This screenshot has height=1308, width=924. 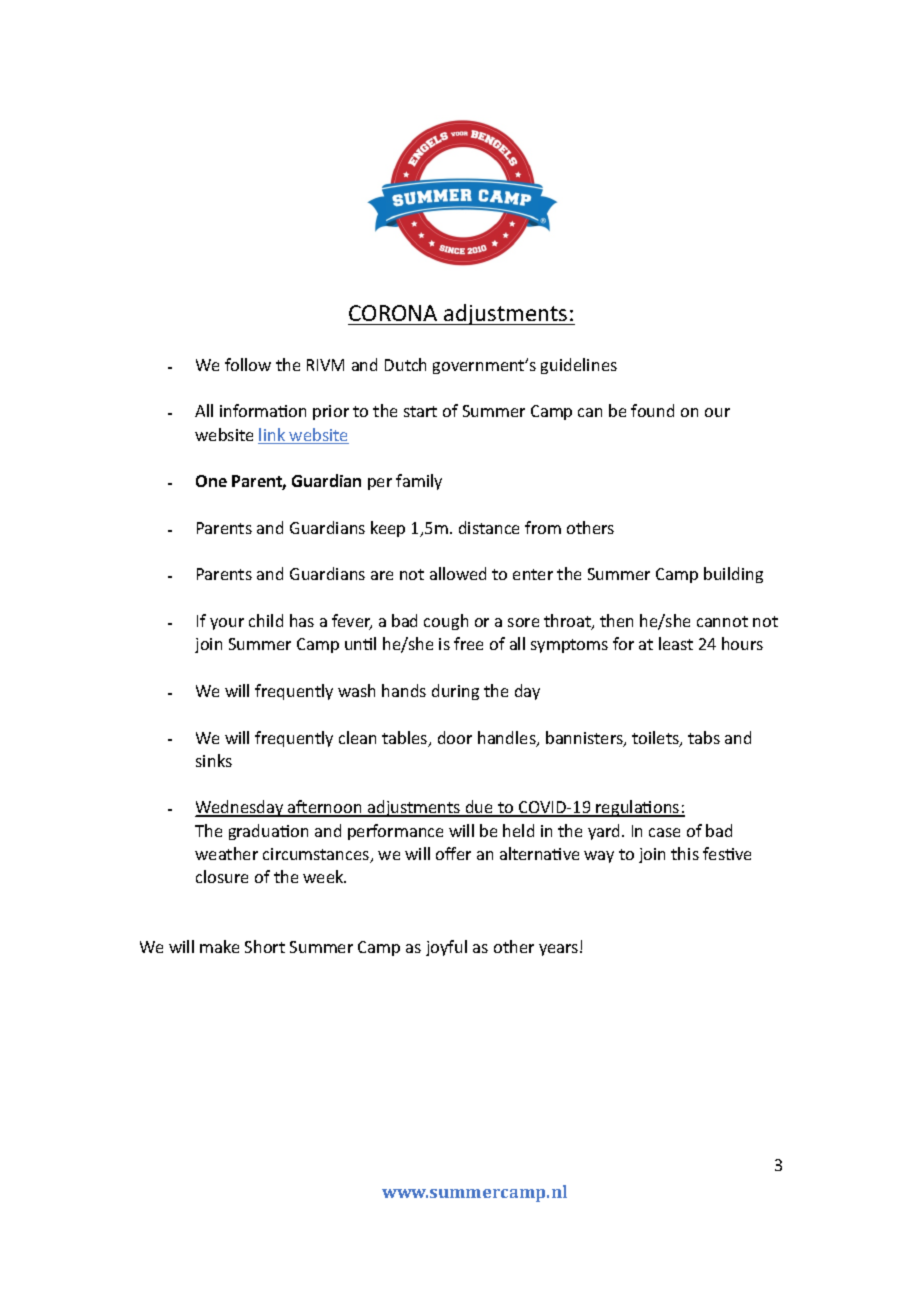 What do you see at coordinates (652, 410) in the screenshot?
I see `found` at bounding box center [652, 410].
